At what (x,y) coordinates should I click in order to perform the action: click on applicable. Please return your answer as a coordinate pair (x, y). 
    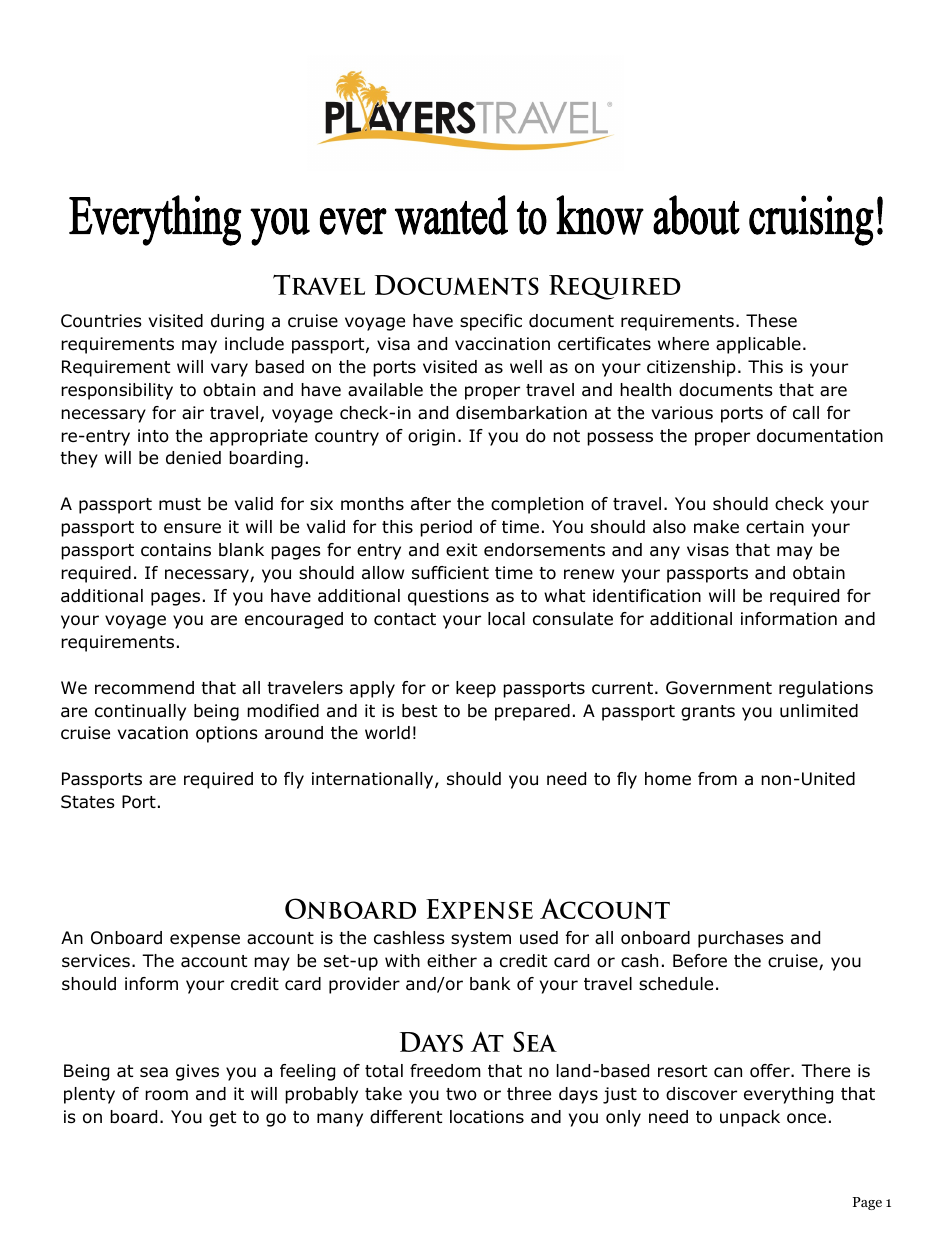
    Looking at the image, I should click on (758, 345).
